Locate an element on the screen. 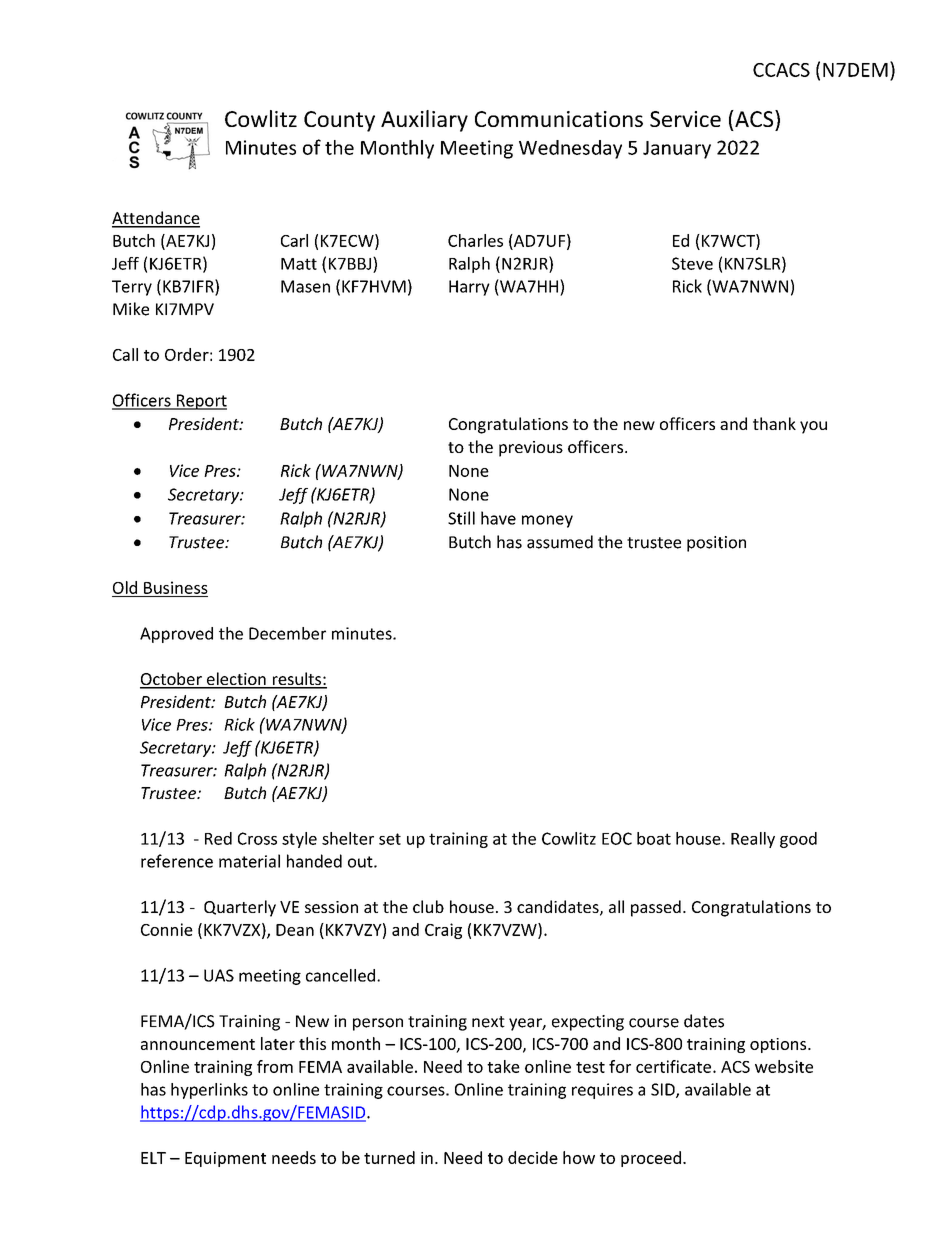  Auxiliary is located at coordinates (424, 121).
